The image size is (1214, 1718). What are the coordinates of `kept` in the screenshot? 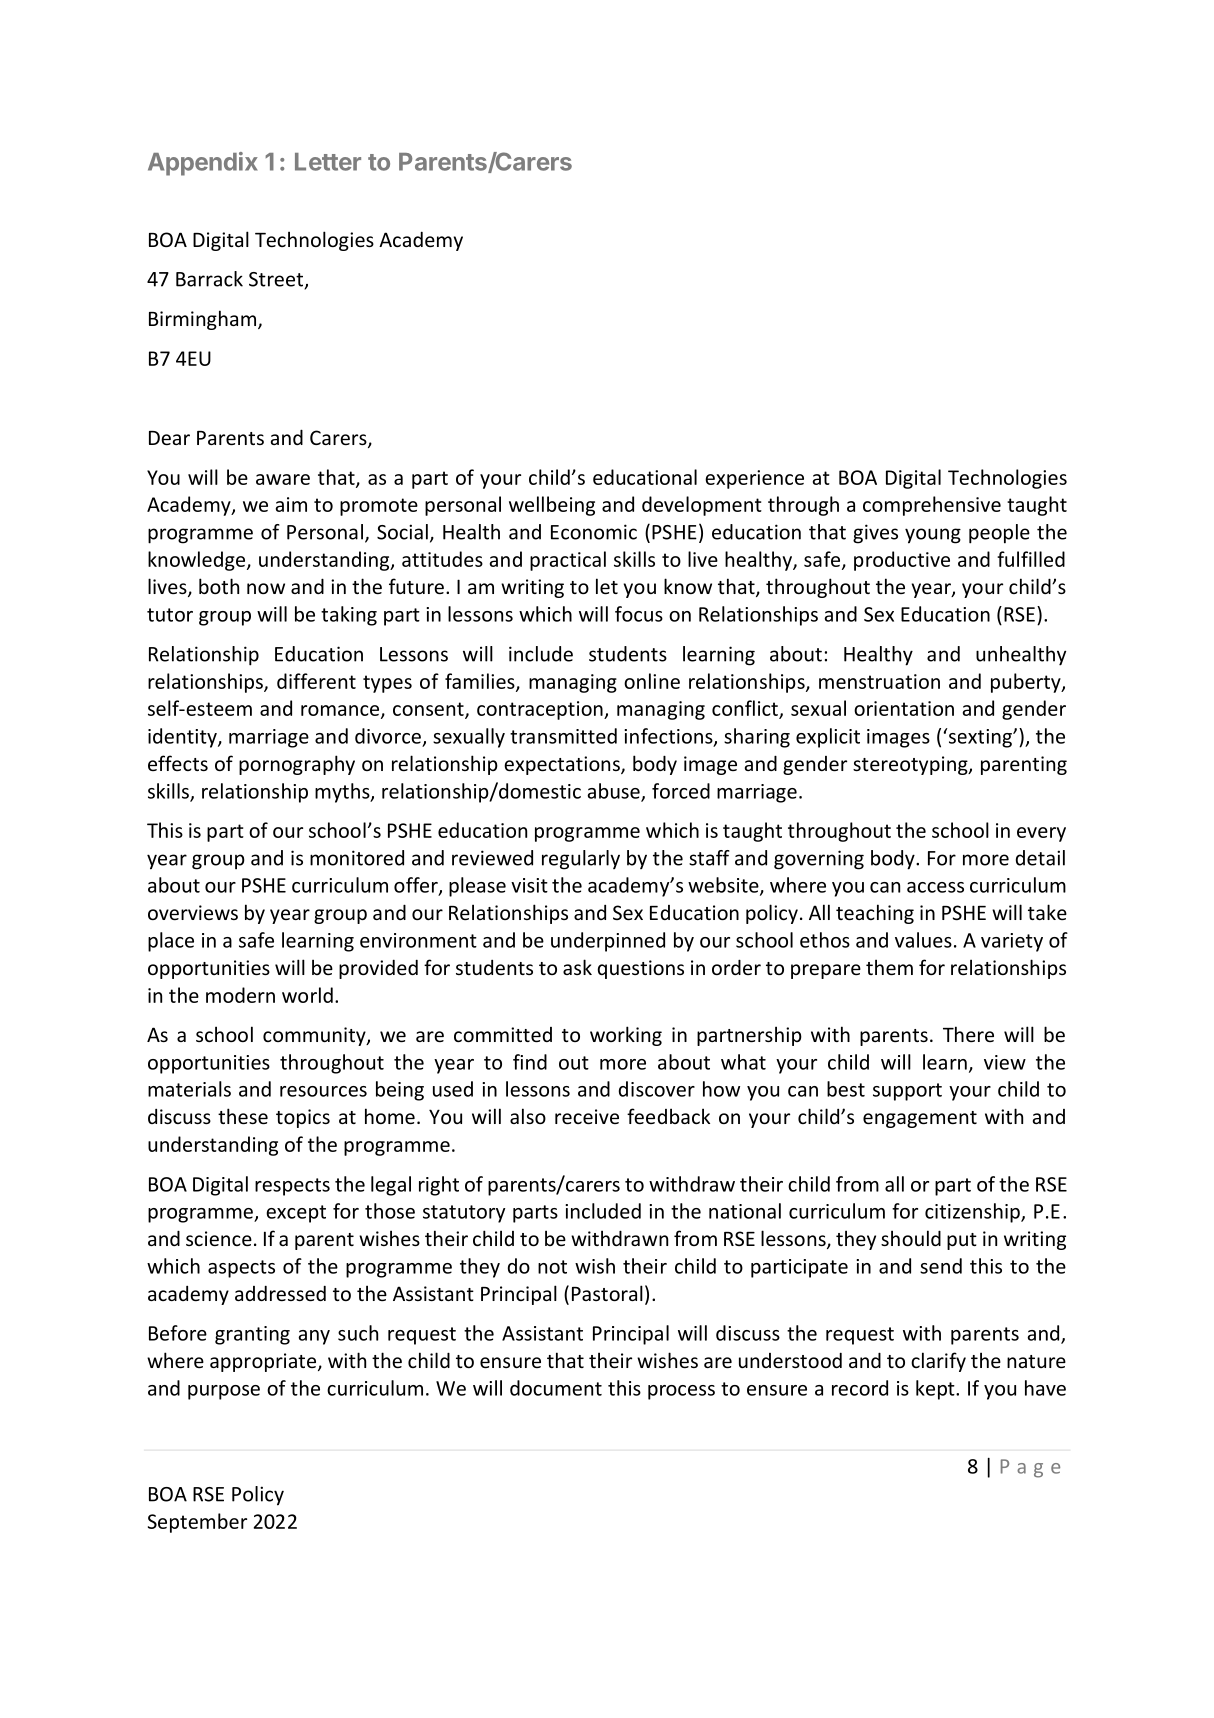 It's located at (936, 1390).
